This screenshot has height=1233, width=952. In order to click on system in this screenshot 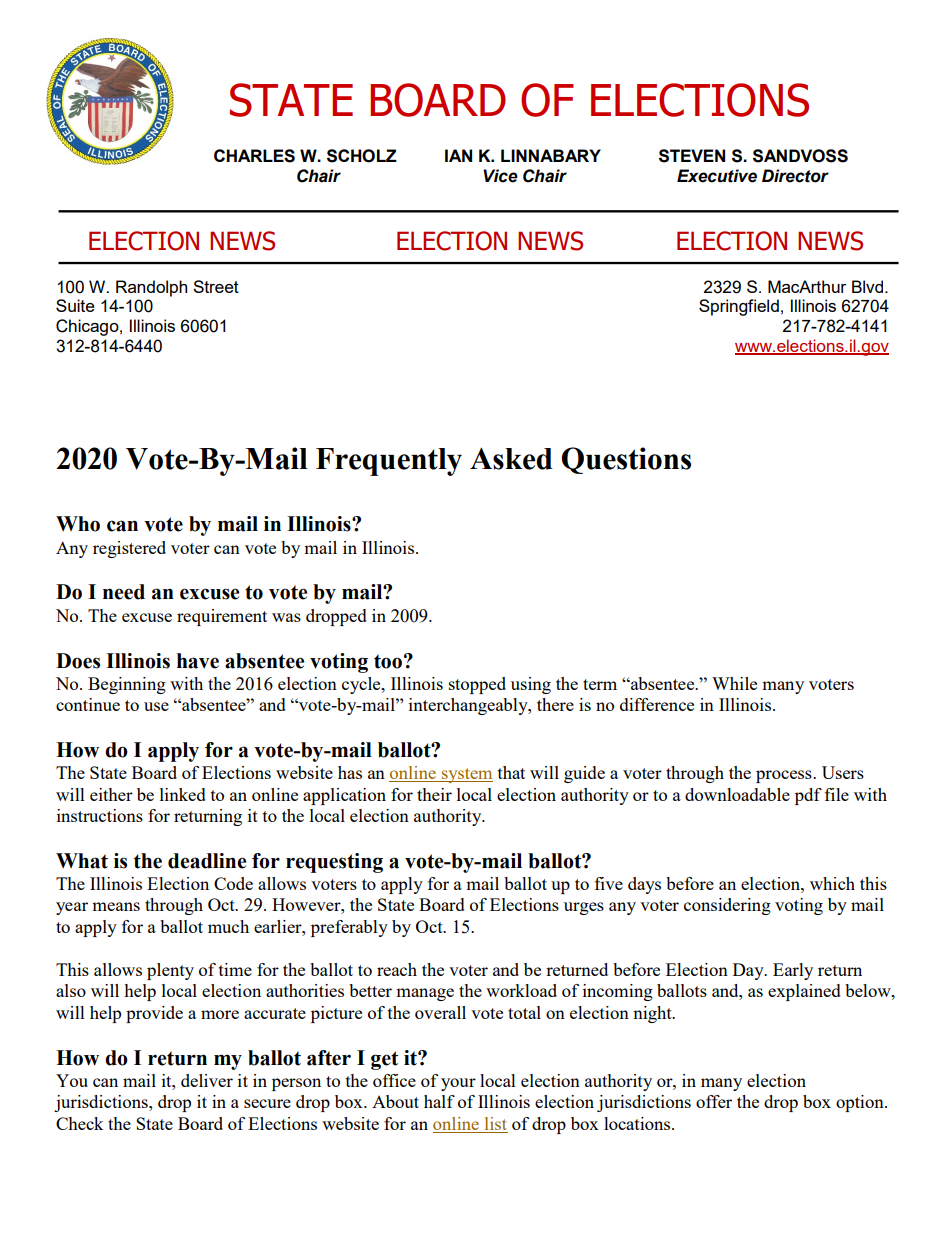, I will do `click(466, 775)`.
